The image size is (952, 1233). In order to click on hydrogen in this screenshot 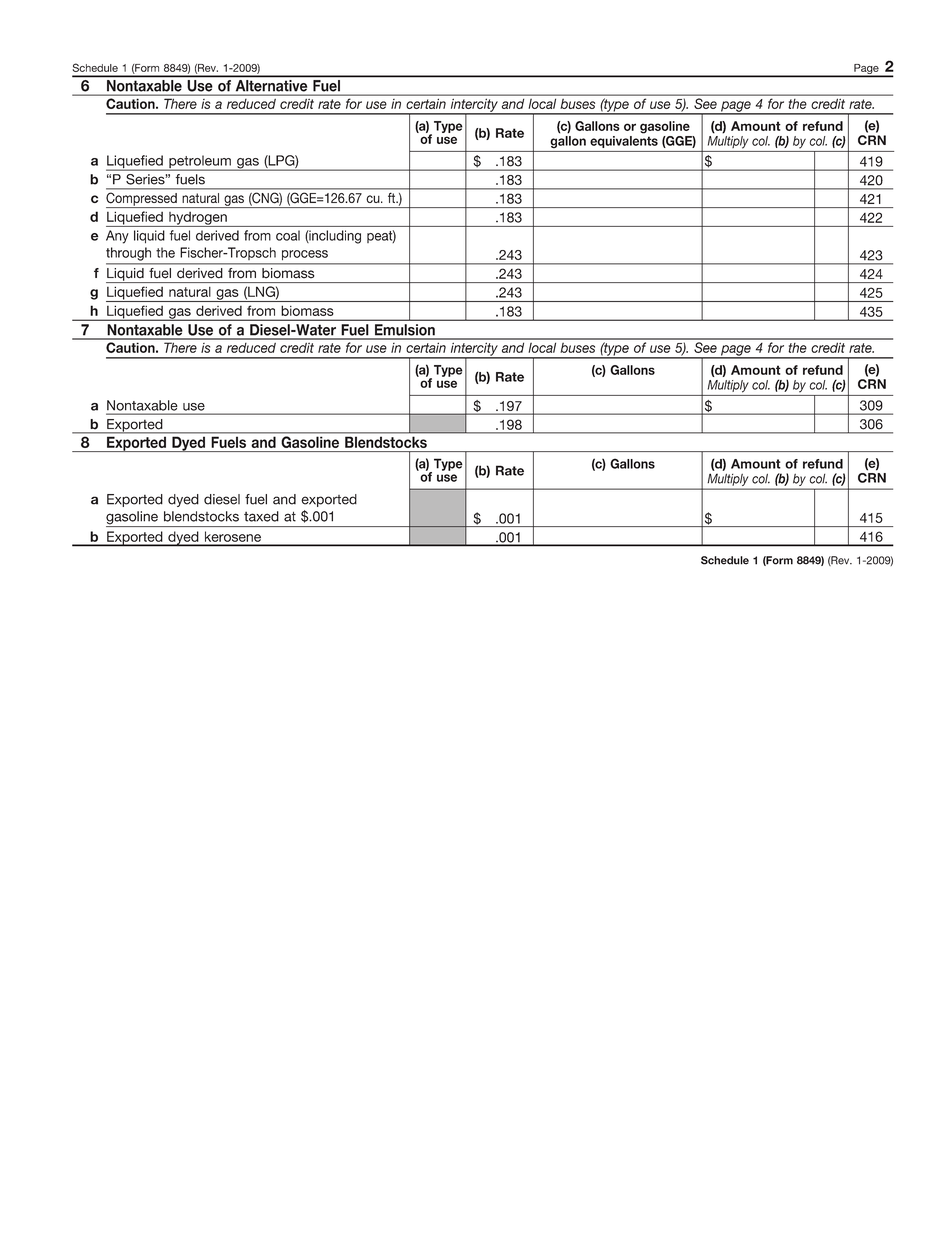, I will do `click(198, 219)`.
